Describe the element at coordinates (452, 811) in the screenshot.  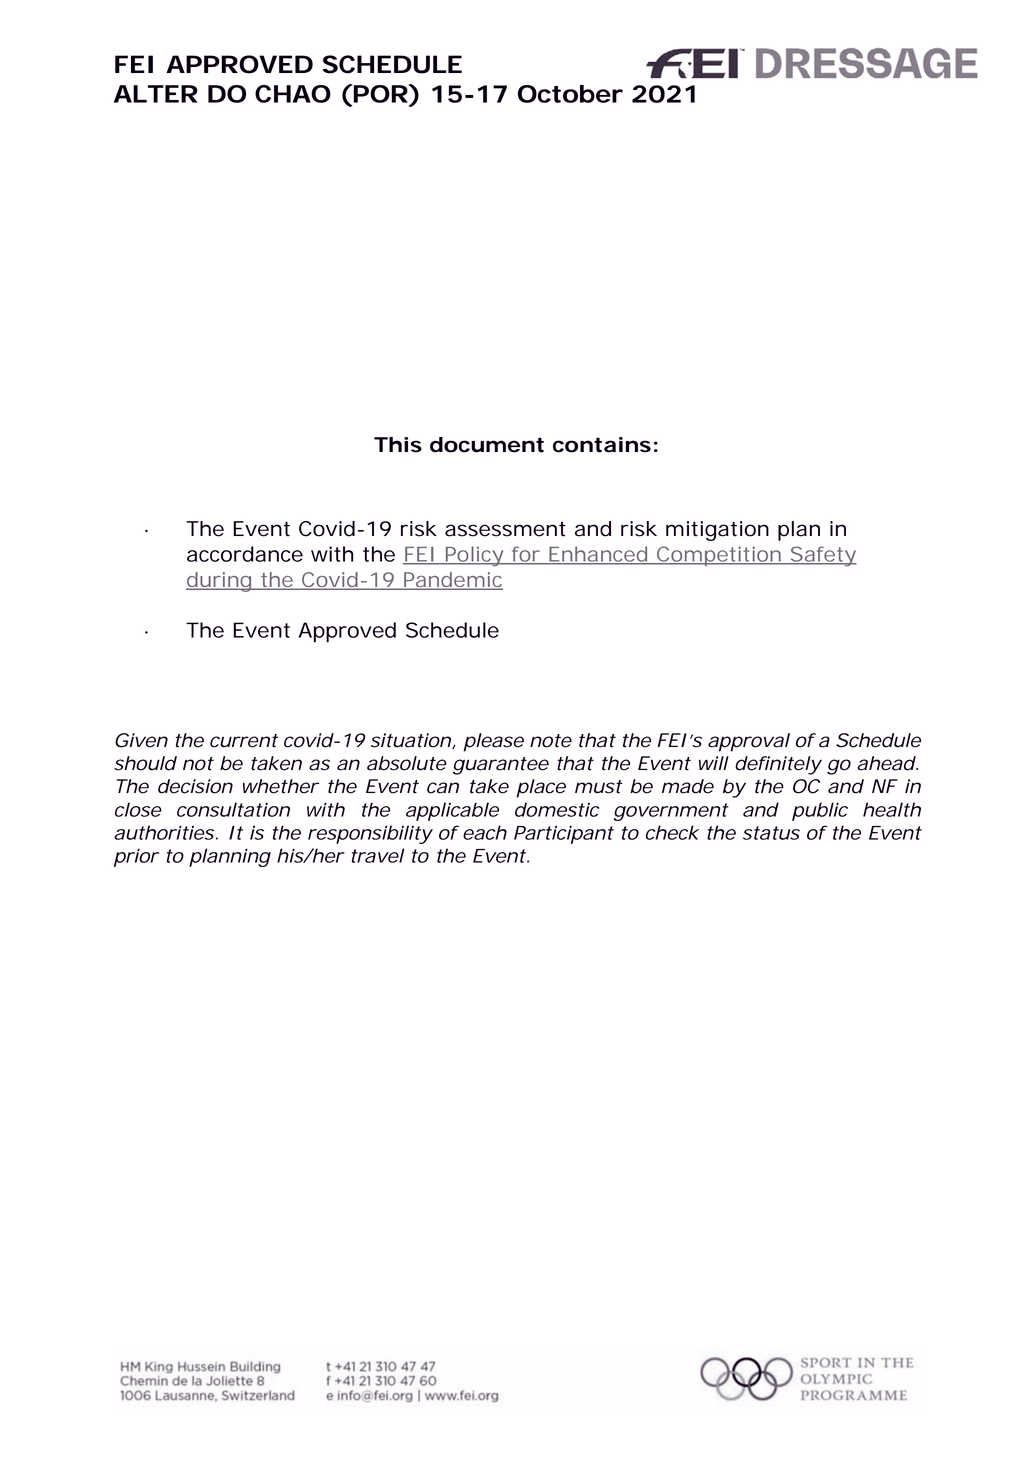
I see `applicable` at that location.
